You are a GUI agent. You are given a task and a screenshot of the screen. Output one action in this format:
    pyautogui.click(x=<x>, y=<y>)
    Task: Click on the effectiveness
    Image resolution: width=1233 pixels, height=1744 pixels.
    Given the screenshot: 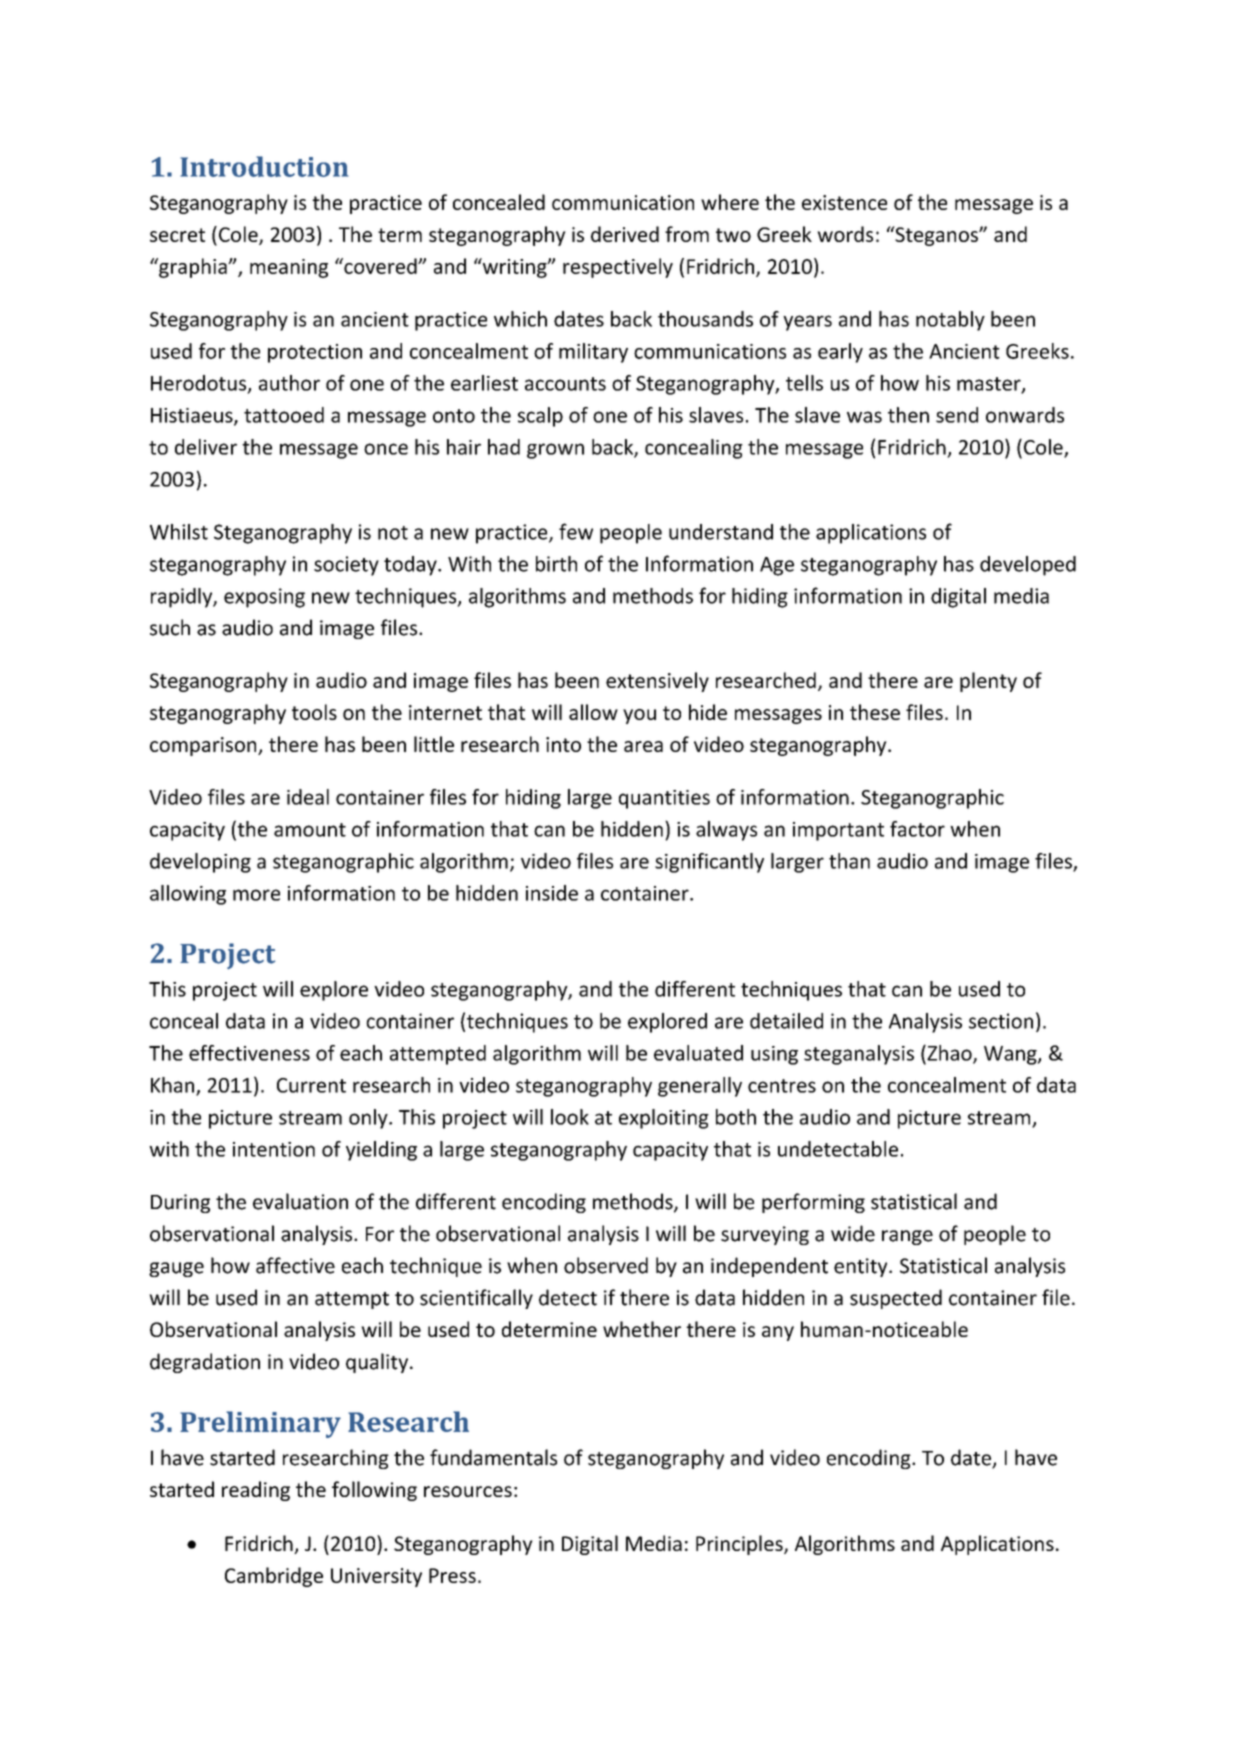 What is the action you would take?
    pyautogui.click(x=249, y=1053)
